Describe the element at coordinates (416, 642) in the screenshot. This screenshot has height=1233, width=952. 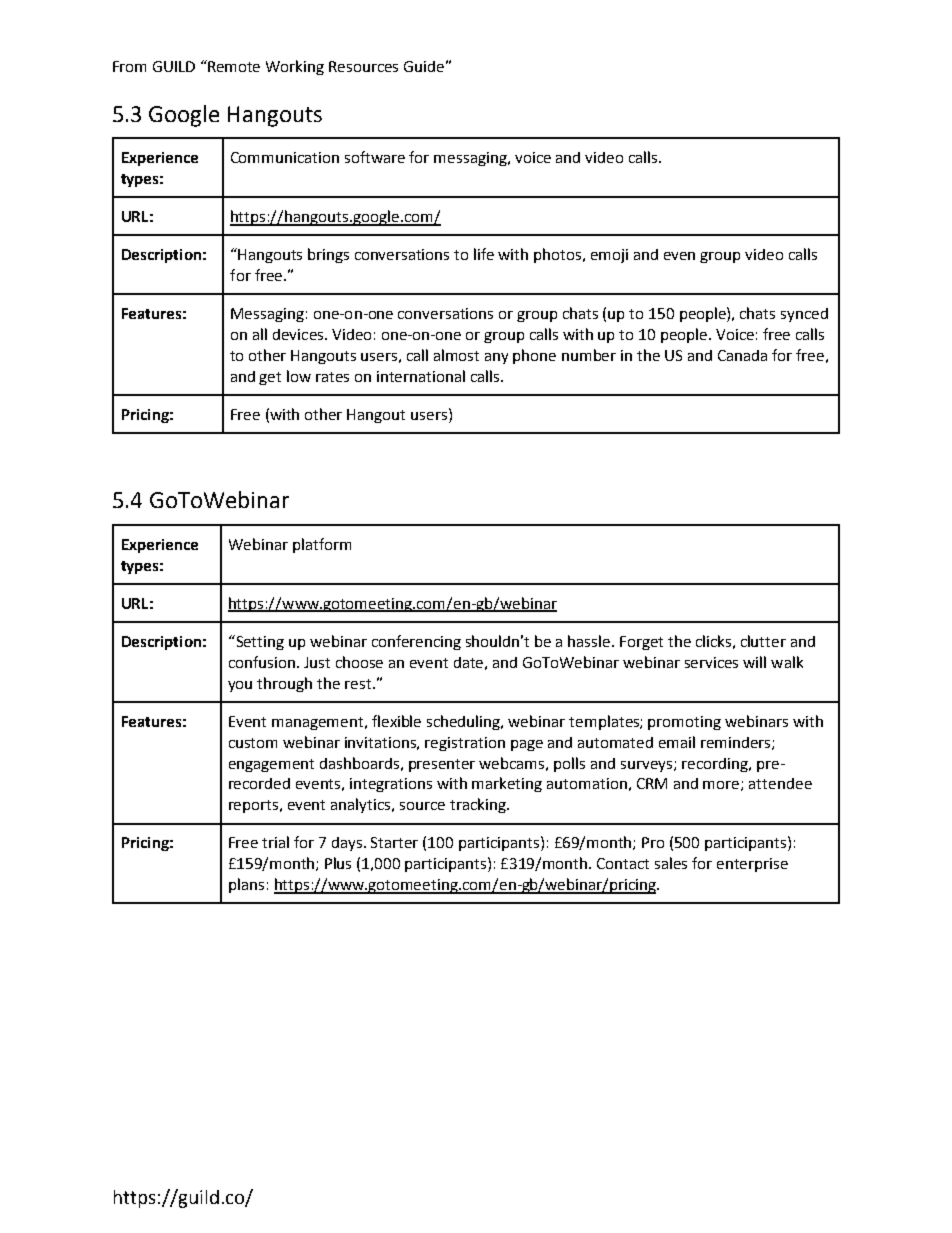
I see `conferencing` at that location.
